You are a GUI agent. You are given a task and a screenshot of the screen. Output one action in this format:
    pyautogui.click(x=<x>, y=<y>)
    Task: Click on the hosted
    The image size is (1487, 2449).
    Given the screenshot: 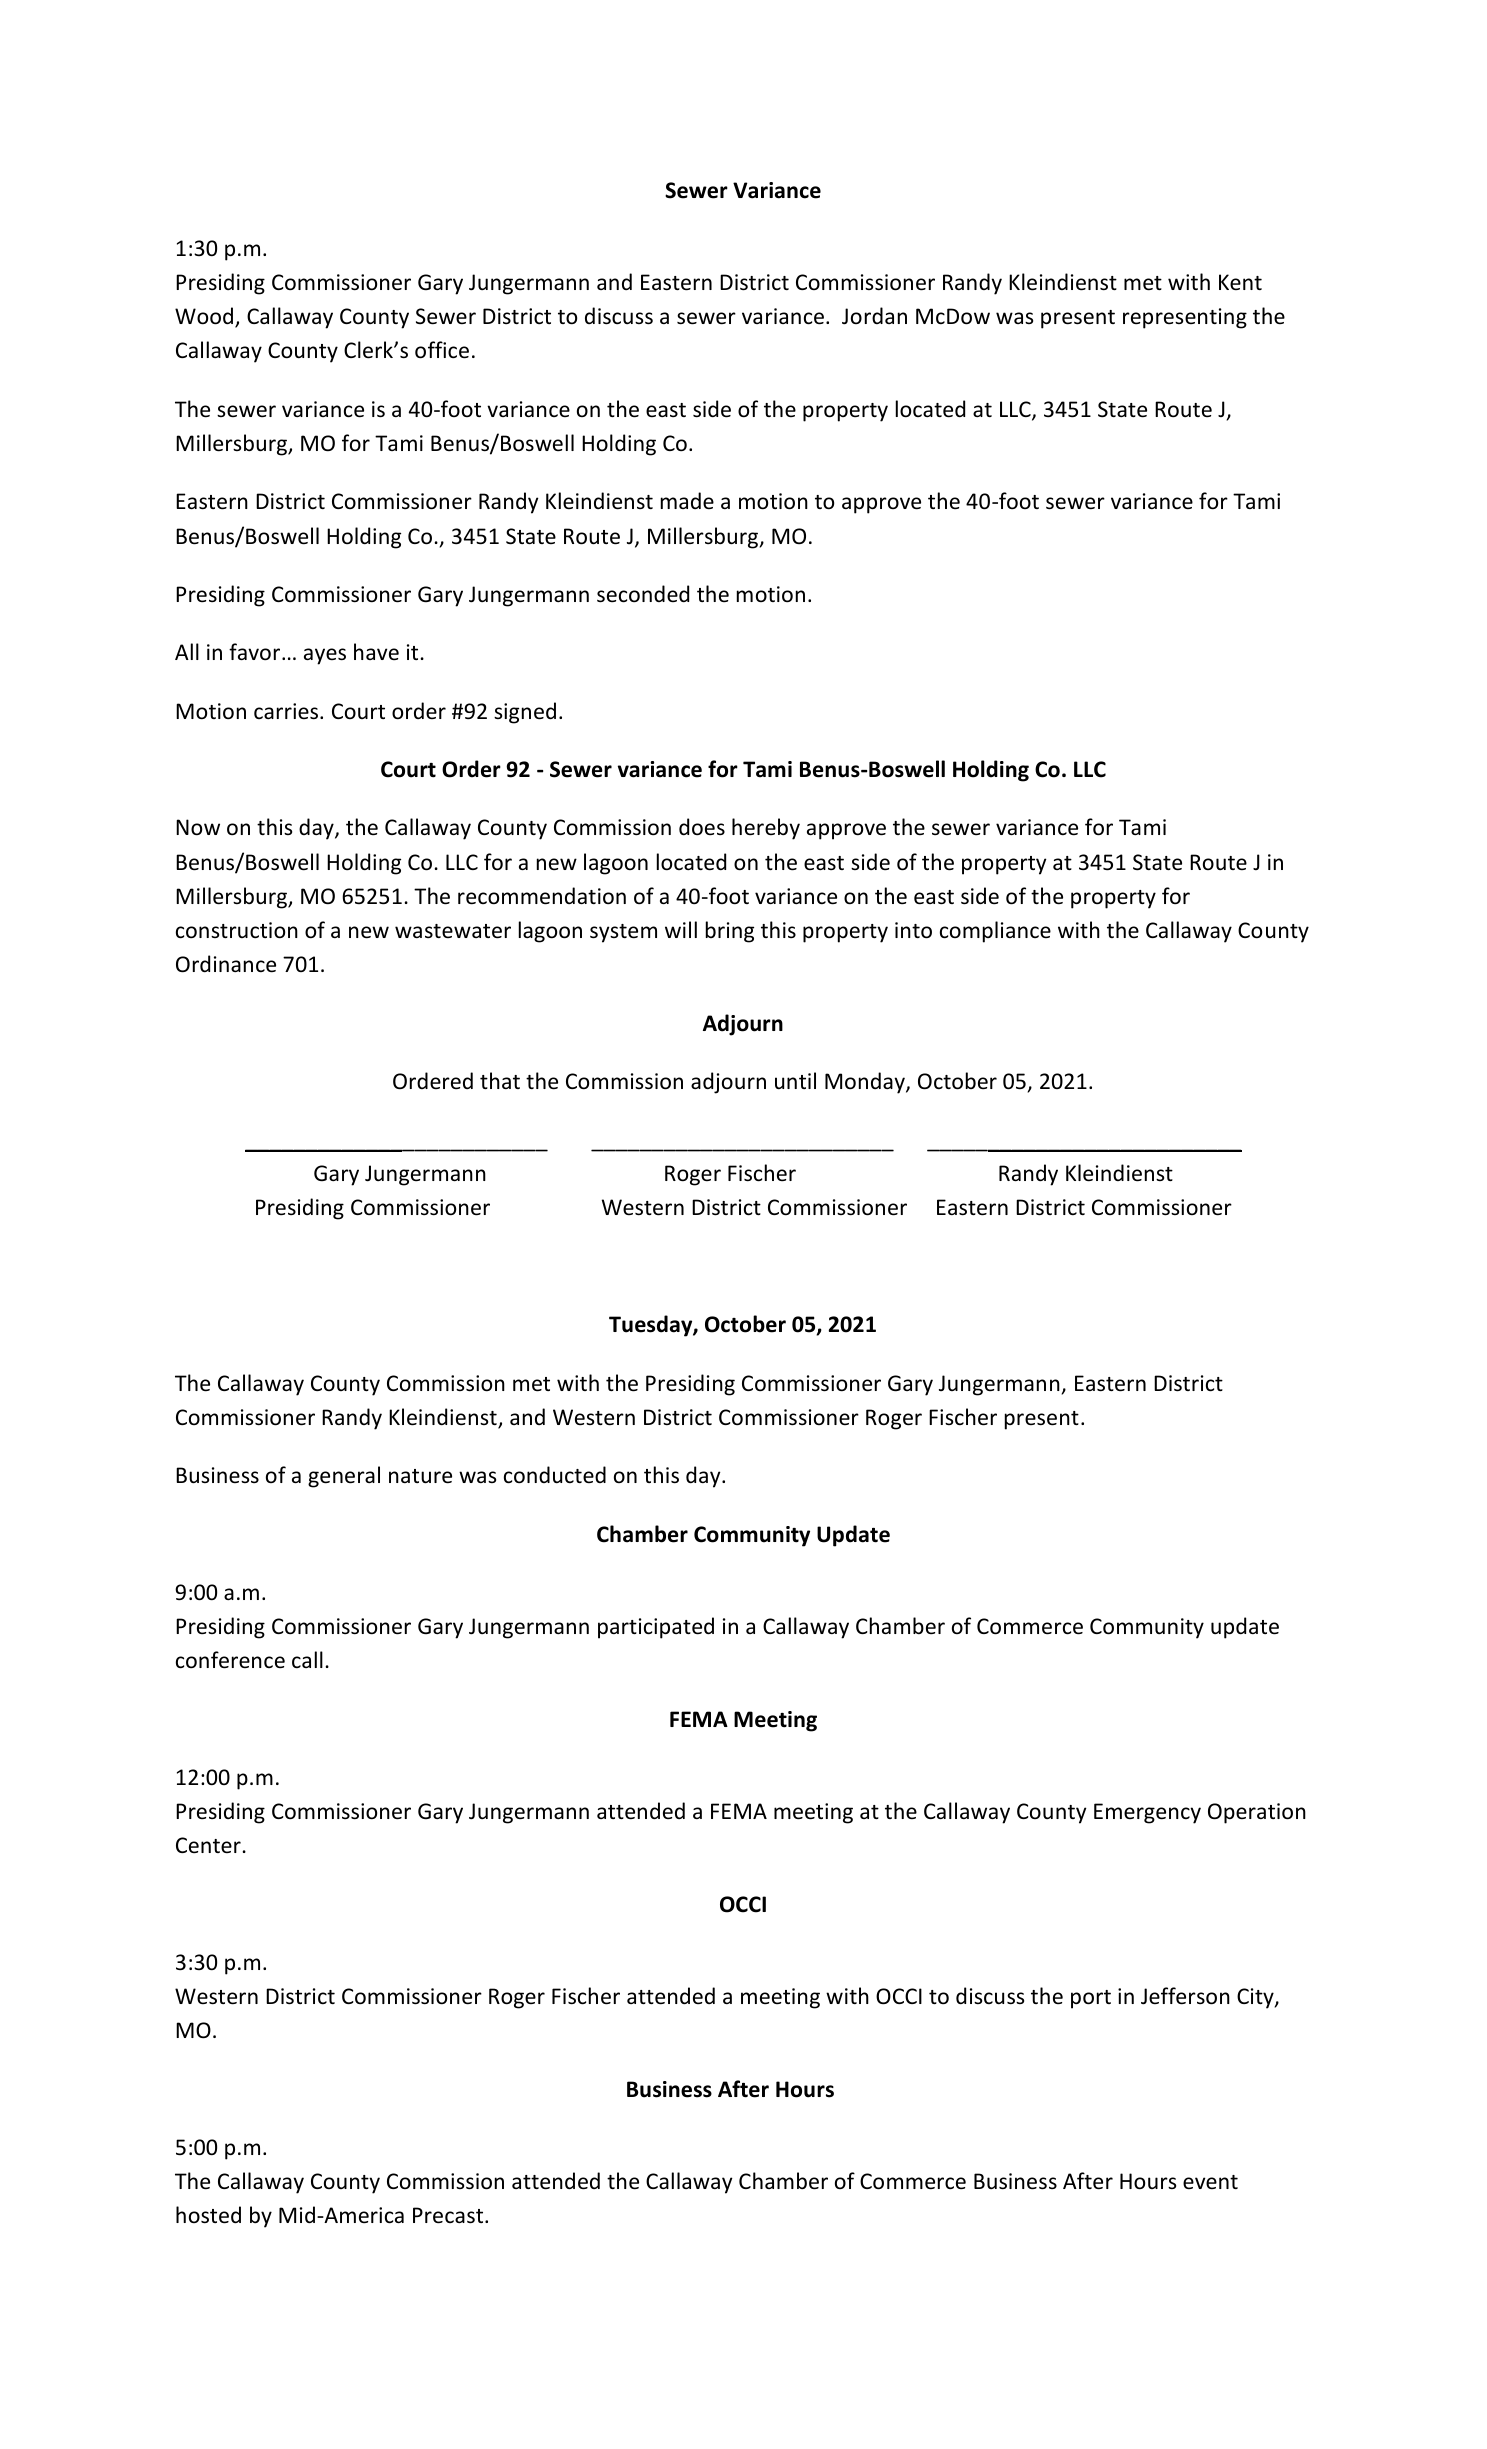 What is the action you would take?
    pyautogui.click(x=208, y=2215)
